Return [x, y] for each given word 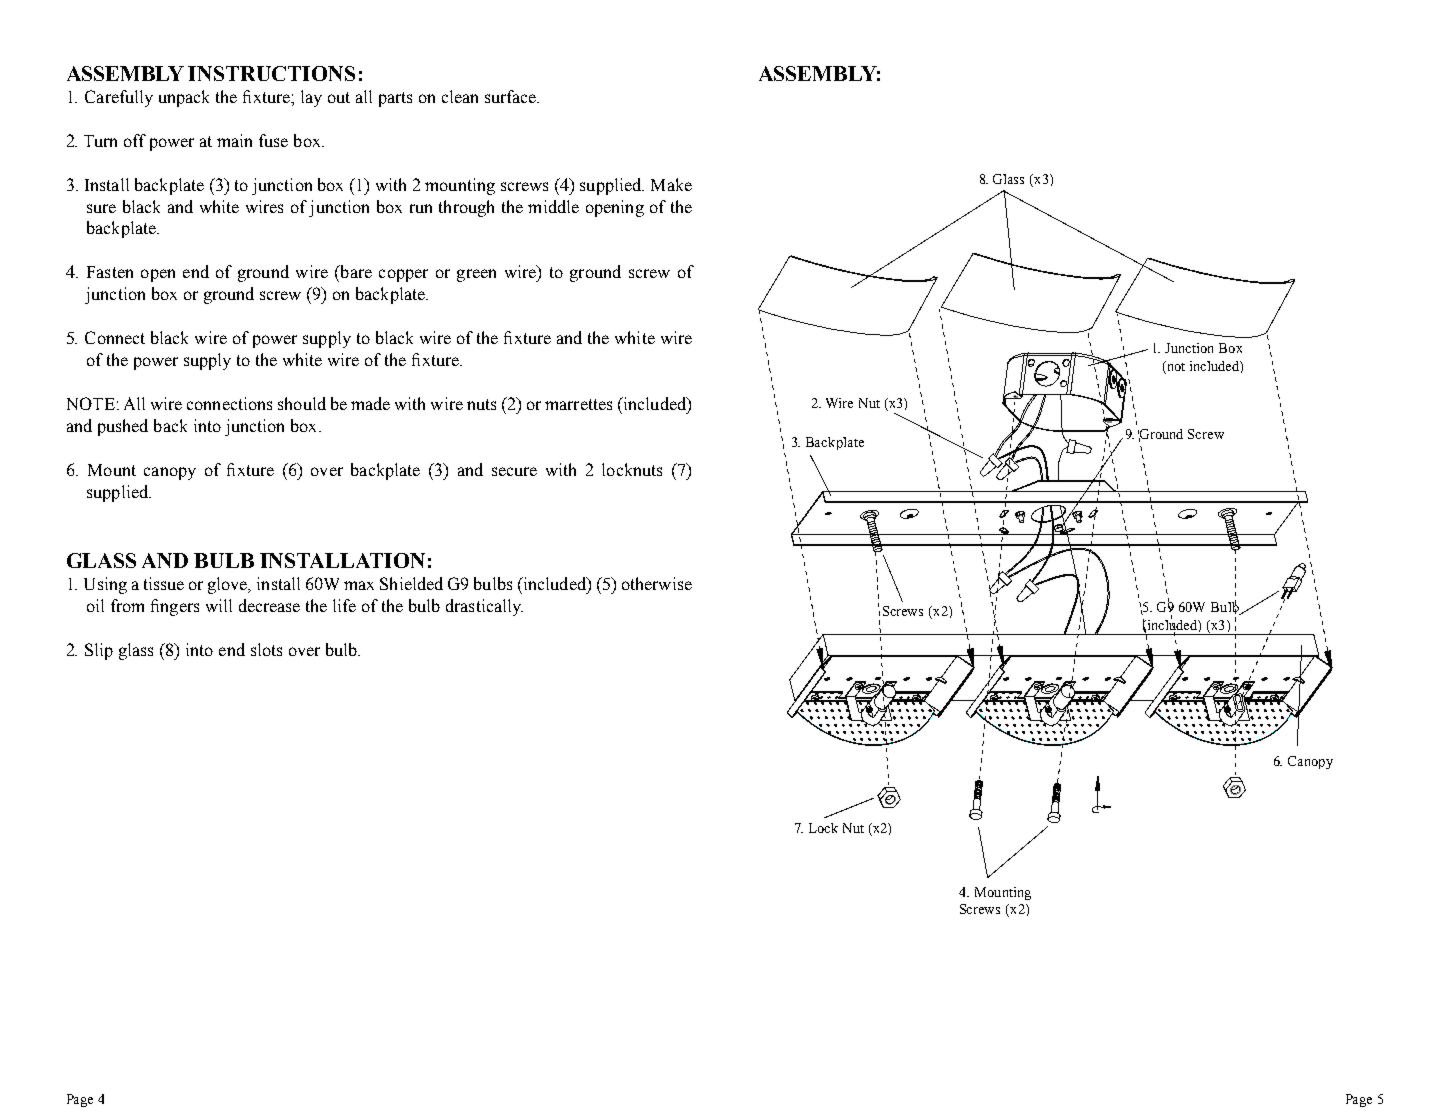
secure [514, 471]
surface [512, 96]
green [476, 275]
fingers [175, 607]
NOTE [91, 403]
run [421, 208]
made [370, 403]
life [344, 605]
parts [395, 99]
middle [553, 206]
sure [101, 208]
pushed [123, 427]
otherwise [657, 583]
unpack [184, 98]
